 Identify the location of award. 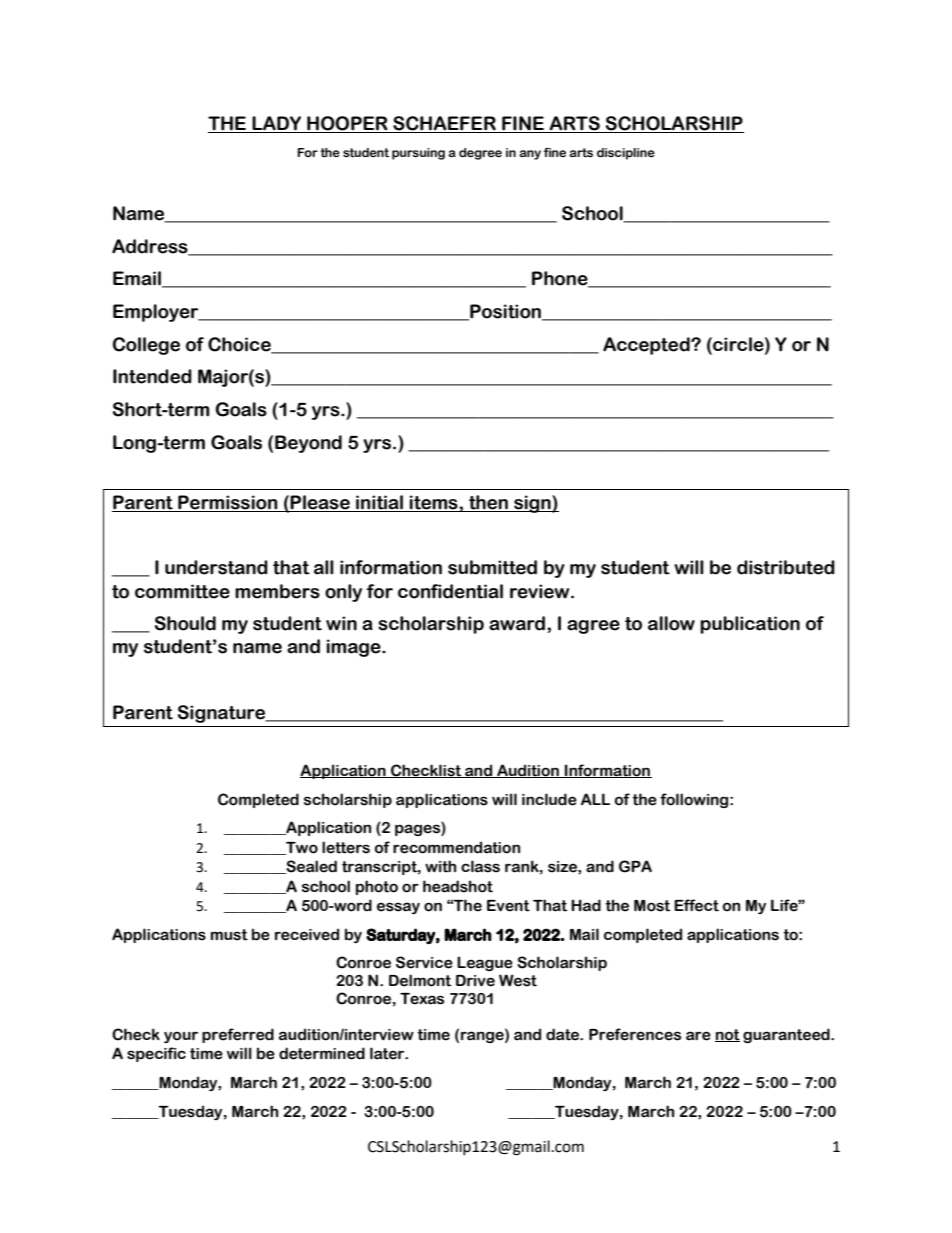
(518, 623).
